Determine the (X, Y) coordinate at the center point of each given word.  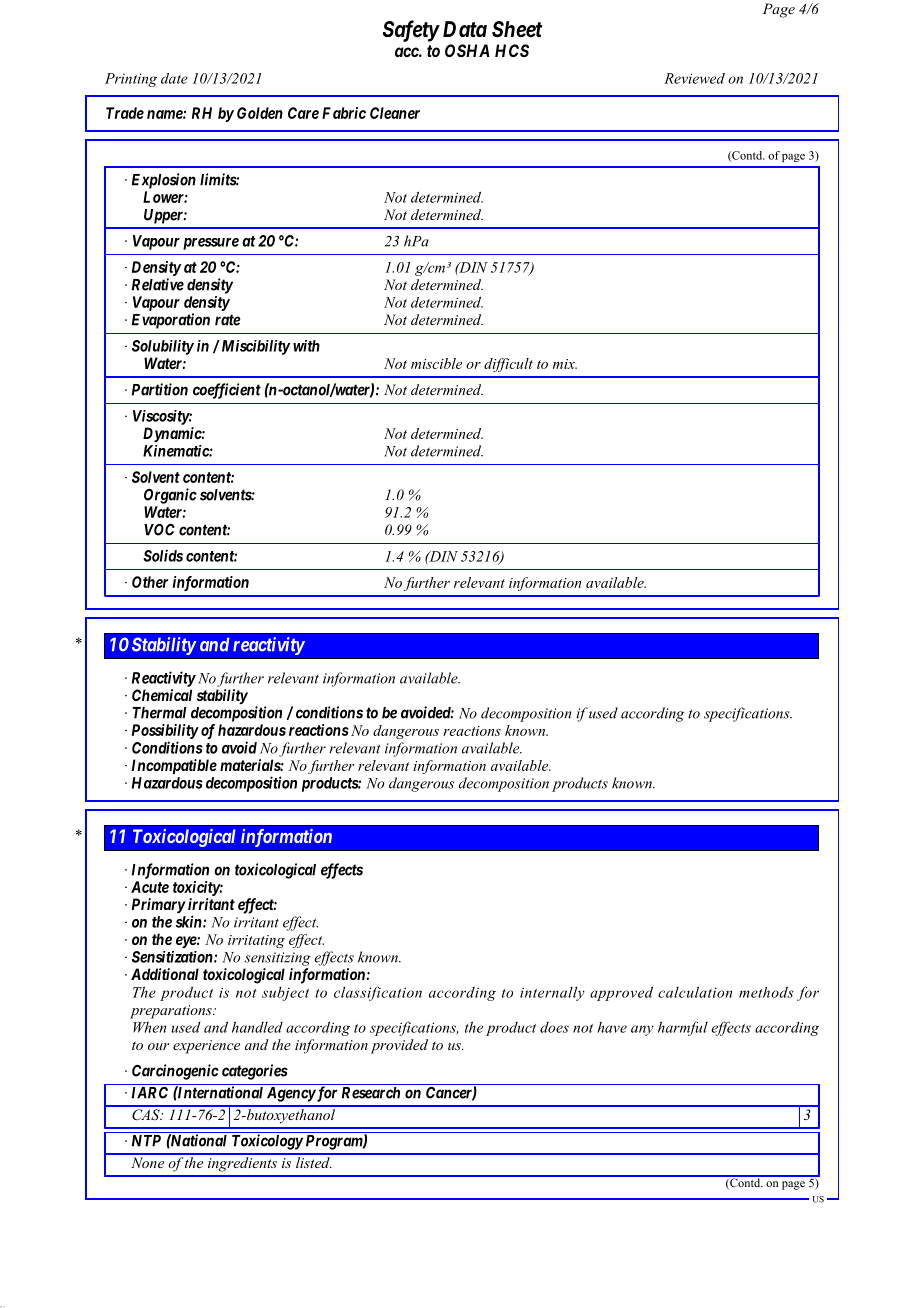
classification (378, 993)
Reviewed (694, 78)
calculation (695, 992)
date (174, 78)
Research (371, 1093)
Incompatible (174, 766)
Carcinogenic (175, 1072)
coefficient (227, 391)
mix (565, 364)
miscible (436, 363)
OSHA (467, 50)
